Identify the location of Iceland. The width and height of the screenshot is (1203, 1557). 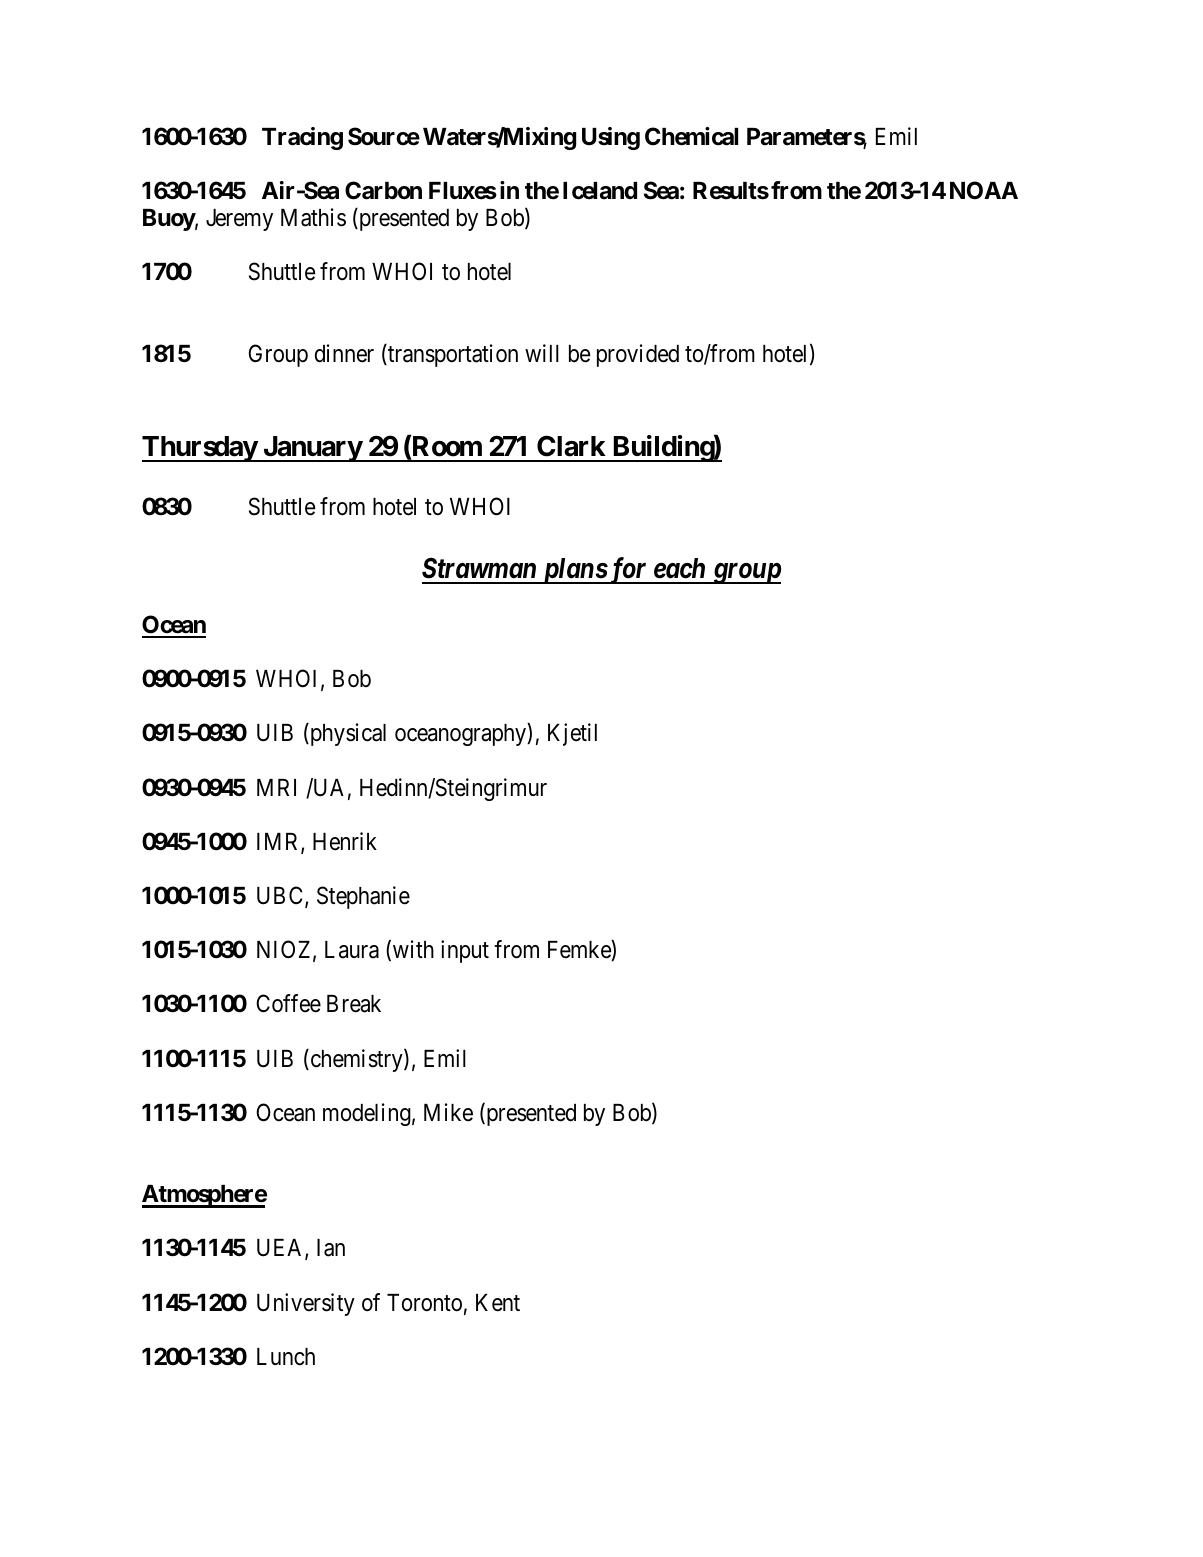
(600, 191).
